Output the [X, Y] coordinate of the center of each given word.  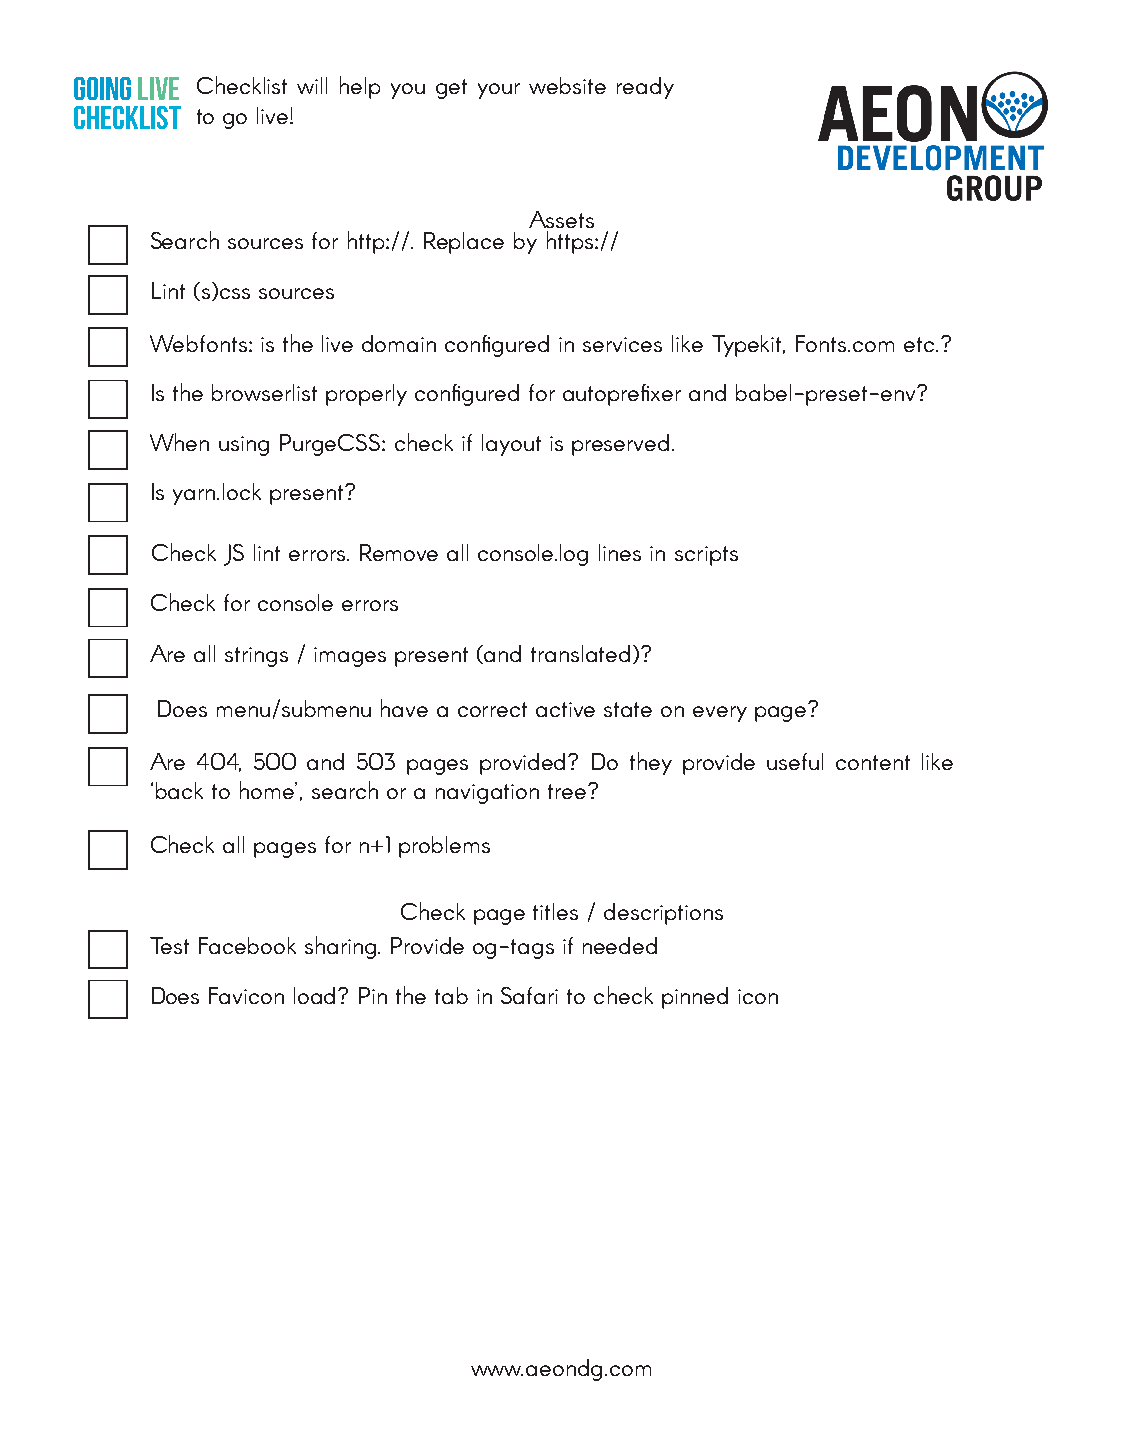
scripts [706, 556]
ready [645, 88]
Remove [399, 552]
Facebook [247, 945]
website [567, 85]
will [312, 85]
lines [620, 552]
